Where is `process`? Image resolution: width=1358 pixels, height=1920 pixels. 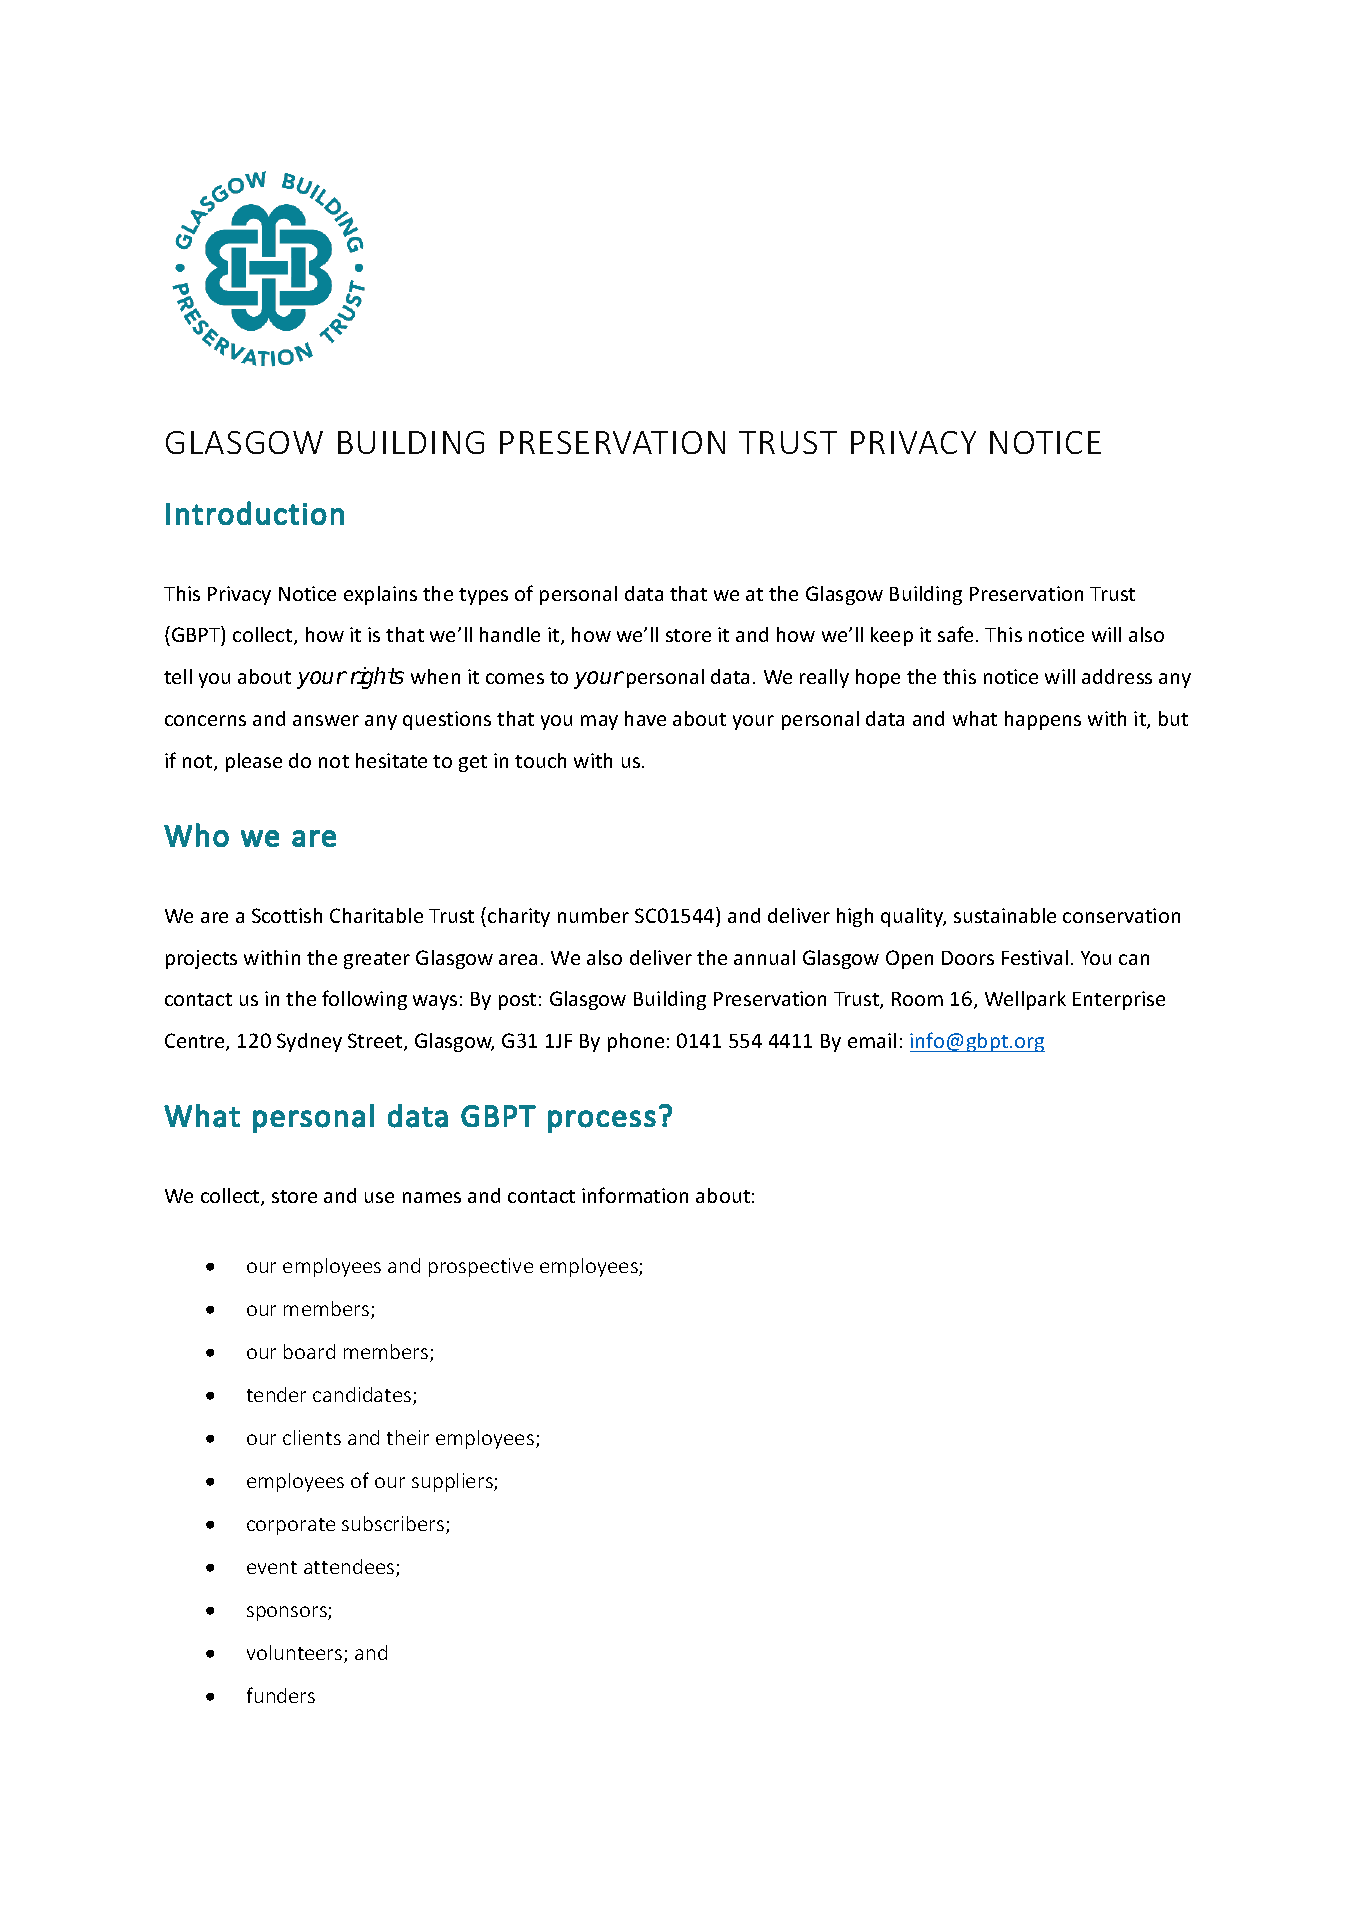
process is located at coordinates (602, 1121).
